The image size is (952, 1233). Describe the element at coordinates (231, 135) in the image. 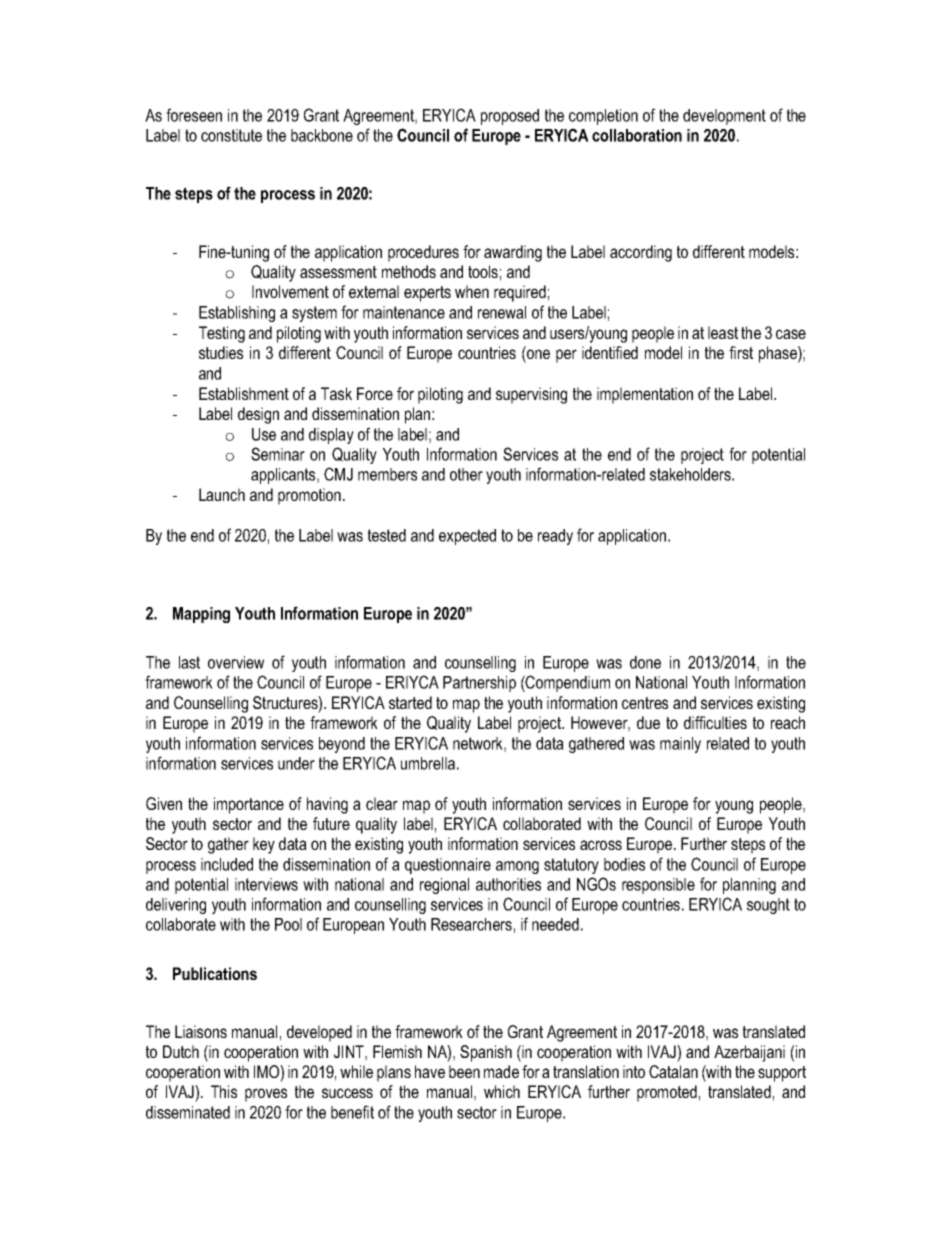

I see `constitute` at that location.
